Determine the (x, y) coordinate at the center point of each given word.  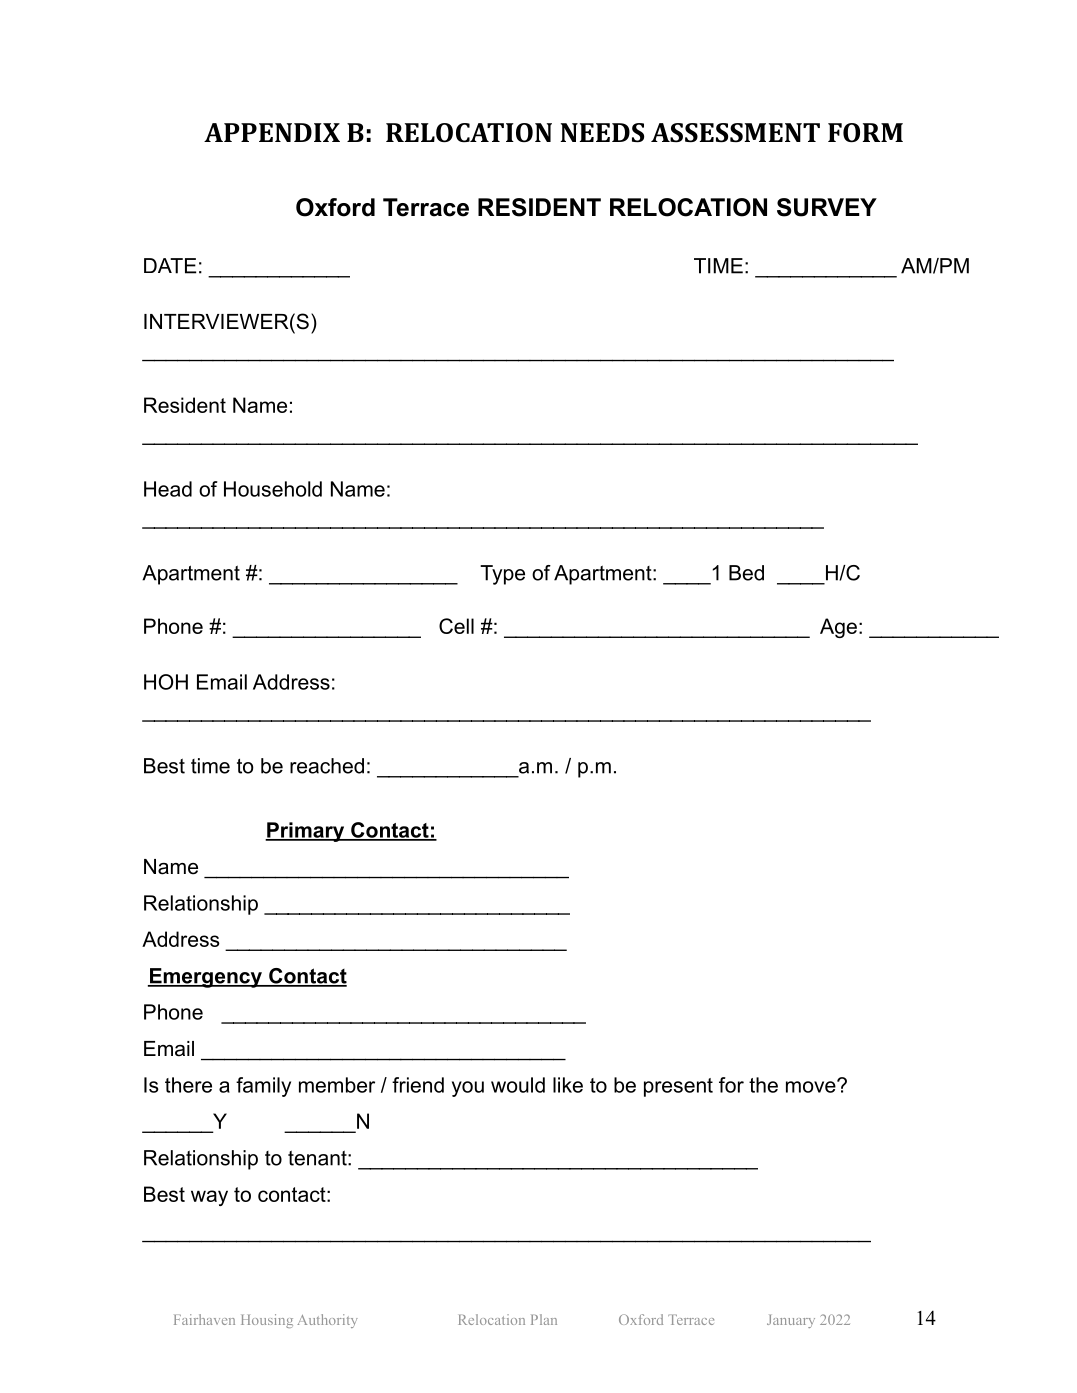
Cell (456, 626)
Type (502, 575)
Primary (305, 832)
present (678, 1087)
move (811, 1087)
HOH (166, 682)
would (518, 1085)
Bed (746, 573)
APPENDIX (272, 132)
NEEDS (602, 133)
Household (273, 489)
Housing (267, 1321)
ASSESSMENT (735, 133)
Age (838, 628)
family (263, 1087)
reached (327, 766)
